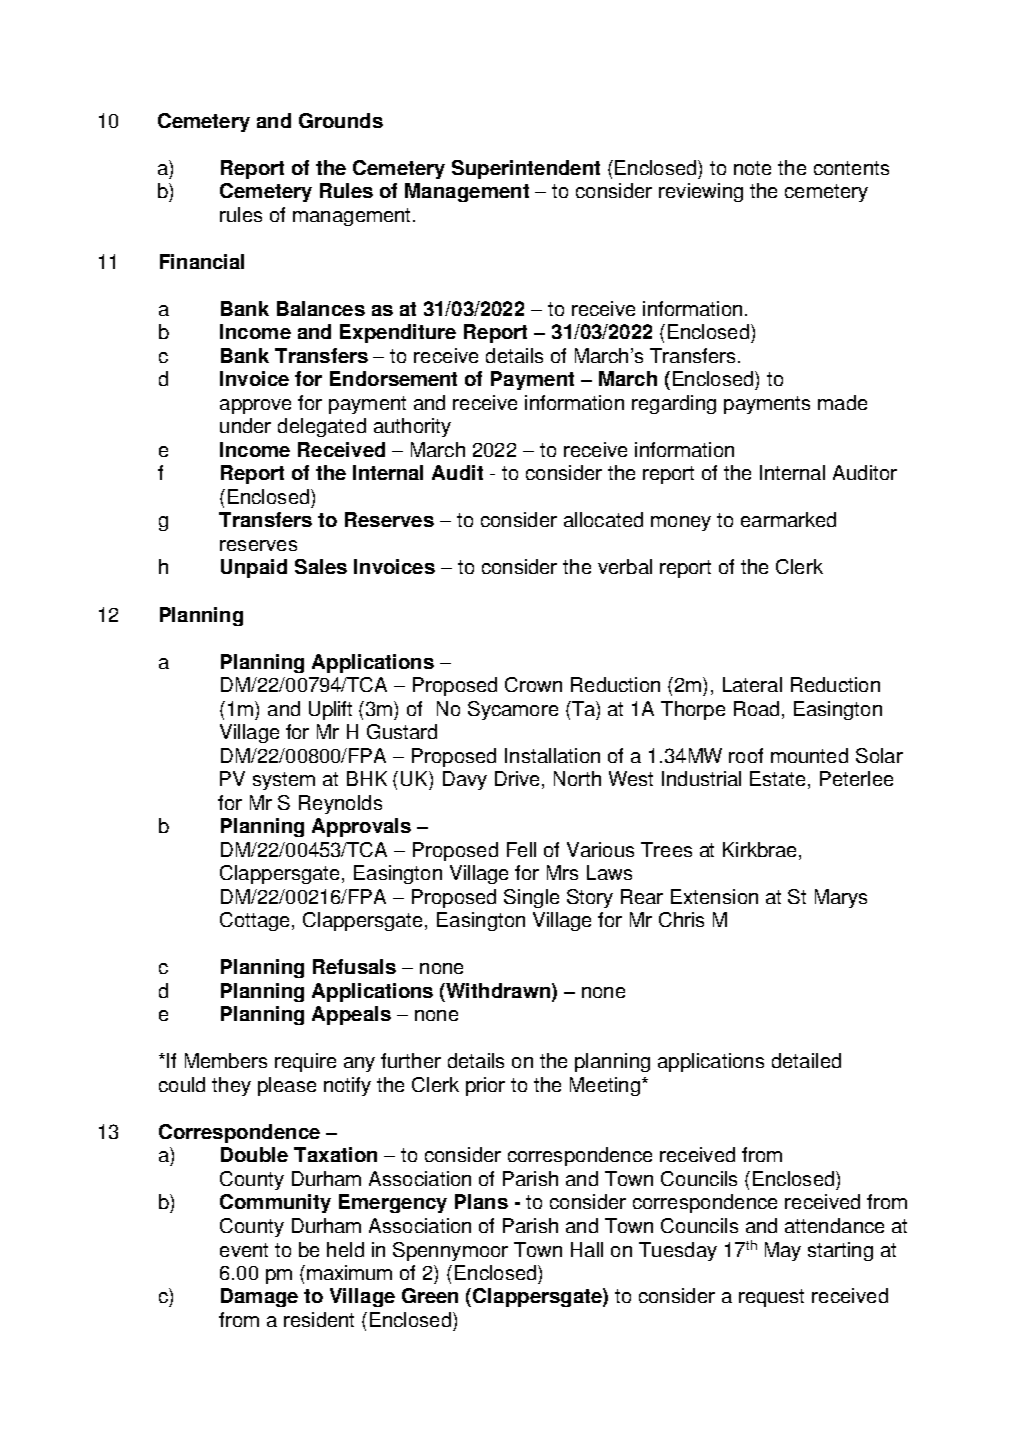 This screenshot has height=1435, width=1014. Describe the element at coordinates (330, 710) in the screenshot. I see `Uplift` at that location.
